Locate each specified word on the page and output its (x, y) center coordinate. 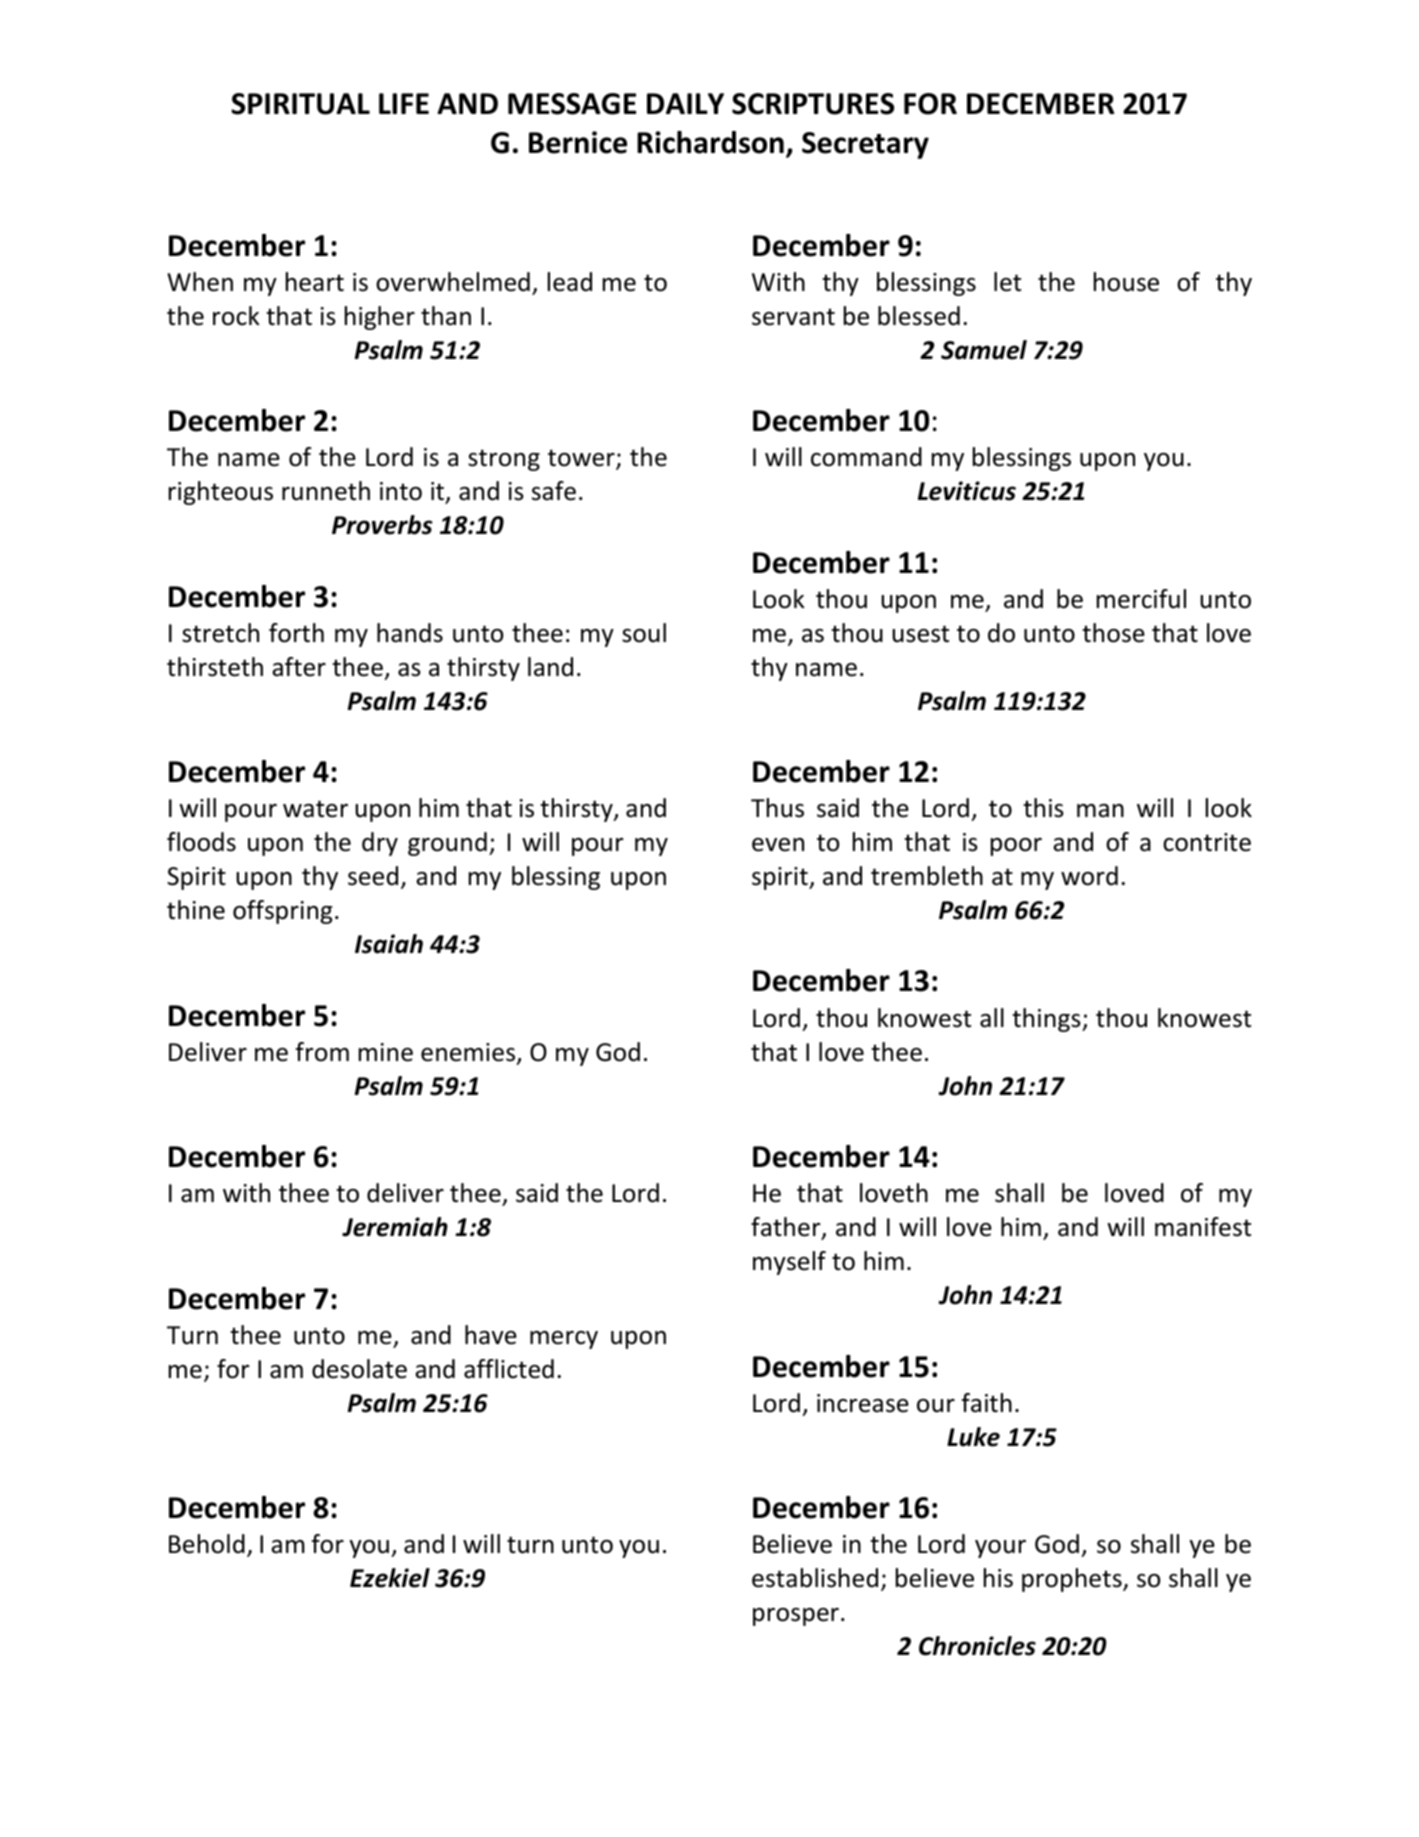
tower (582, 459)
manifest (1203, 1227)
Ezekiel (390, 1578)
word (1089, 876)
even (778, 845)
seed (373, 876)
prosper (796, 1617)
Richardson (710, 142)
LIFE (404, 103)
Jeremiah (395, 1227)
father (787, 1228)
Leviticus (967, 491)
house (1126, 282)
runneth (326, 491)
